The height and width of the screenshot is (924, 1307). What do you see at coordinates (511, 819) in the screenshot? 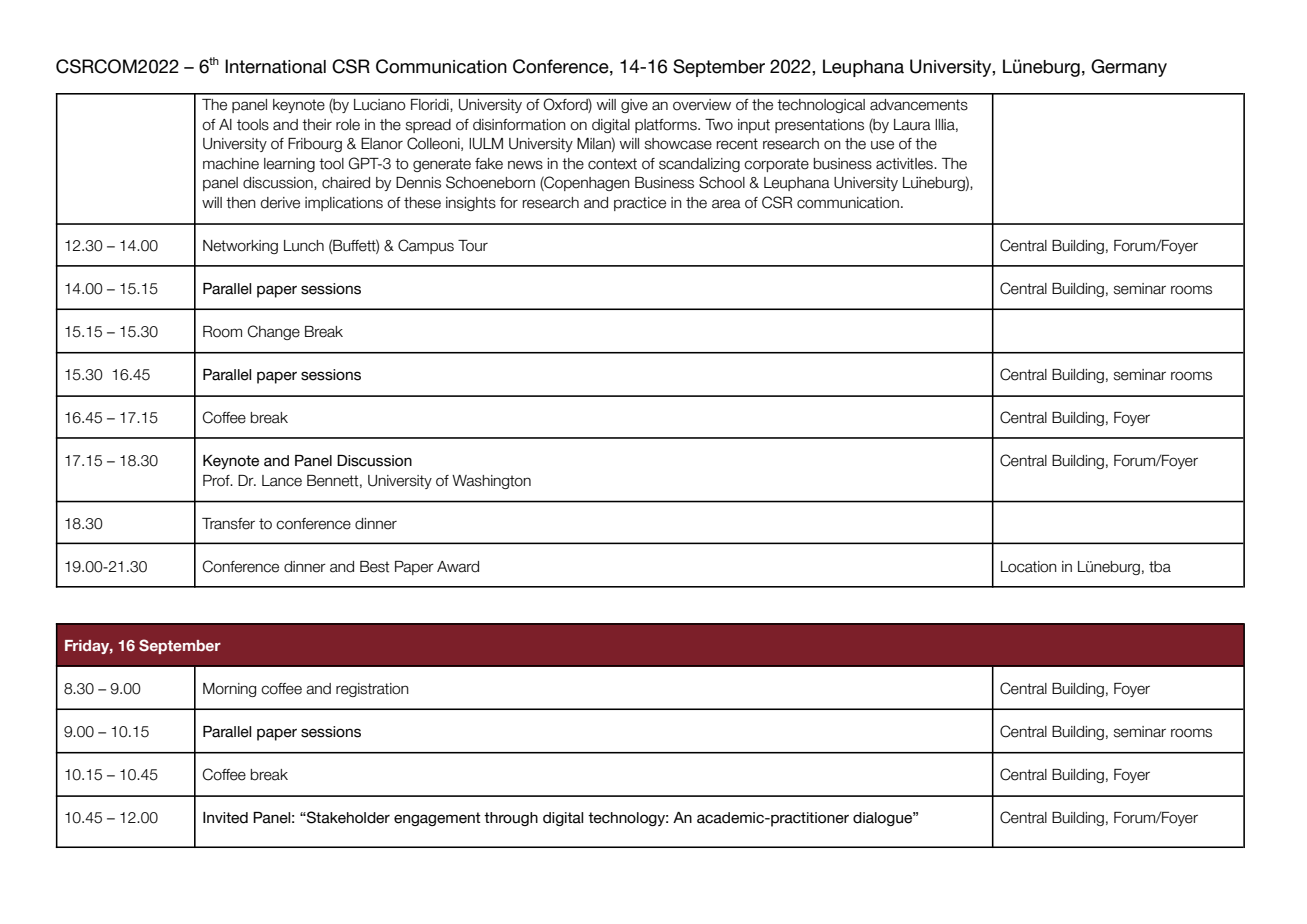
I see `through` at bounding box center [511, 819].
